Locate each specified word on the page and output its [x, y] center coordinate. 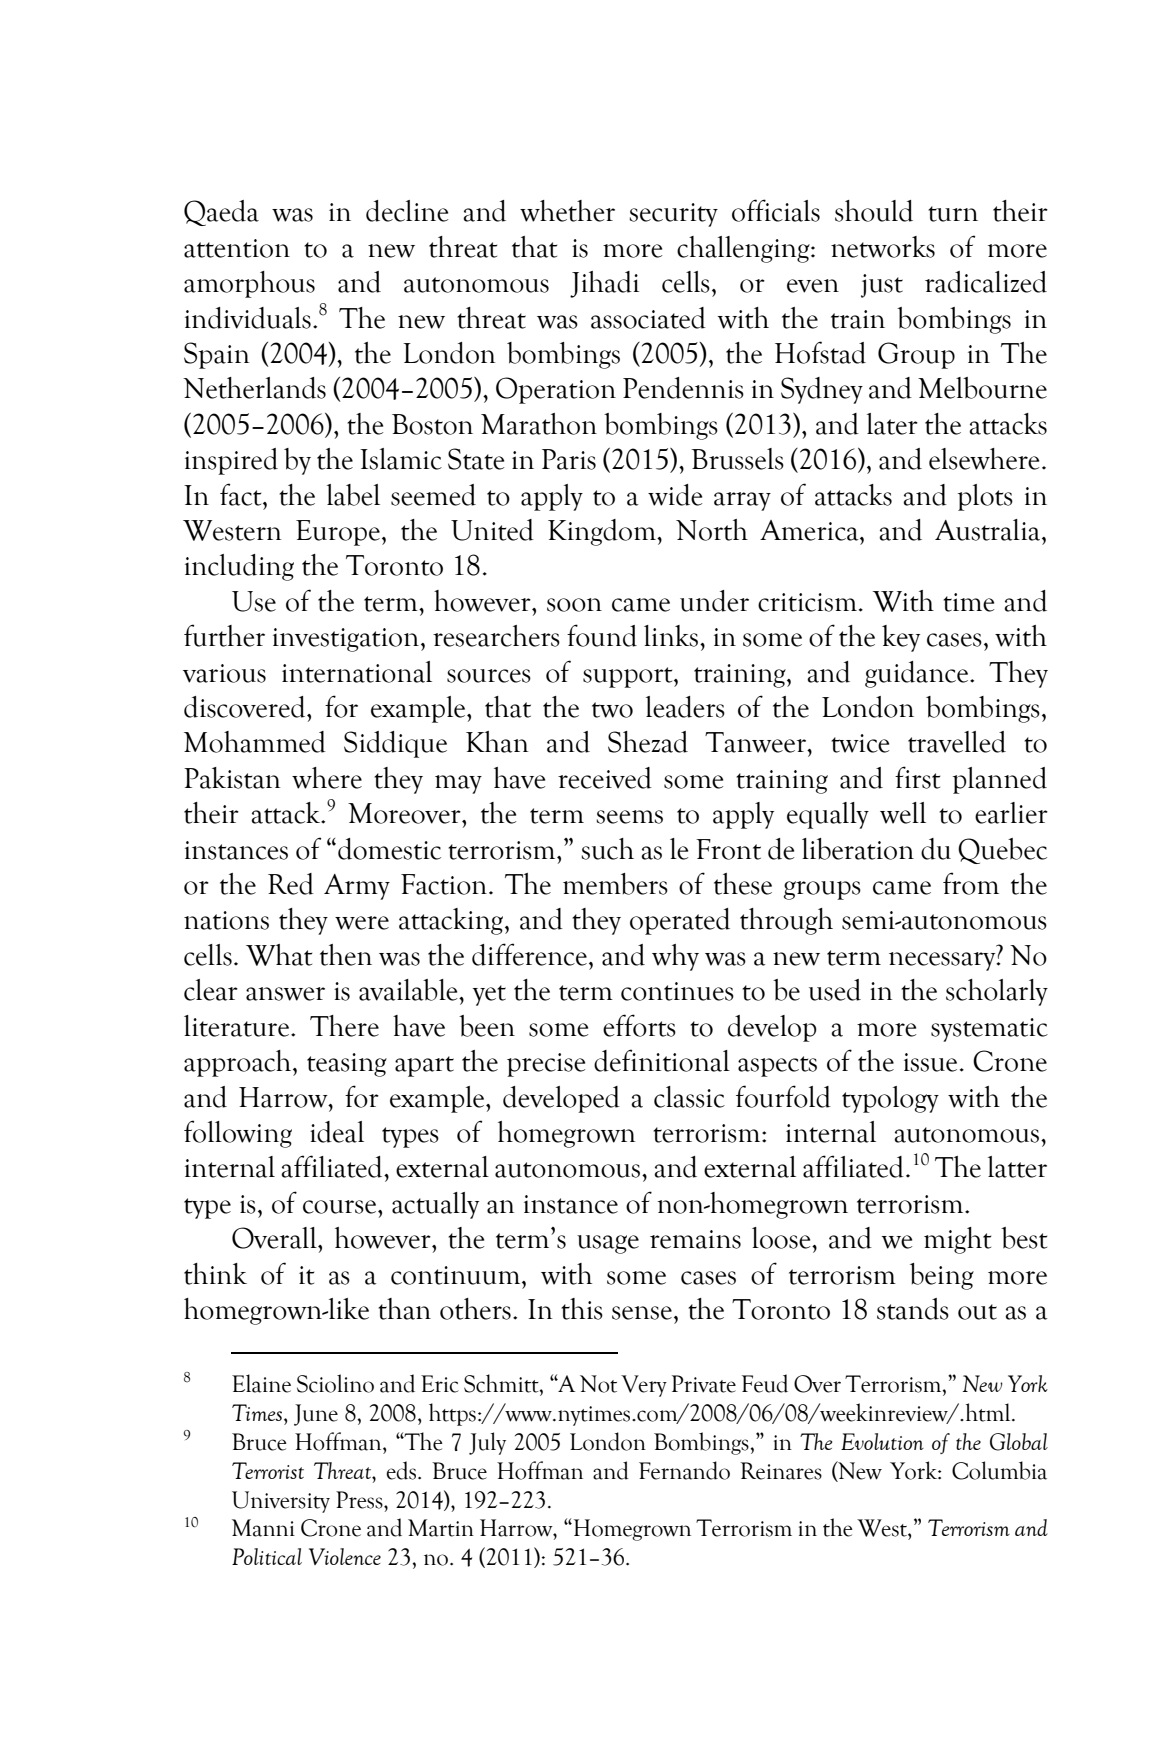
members [615, 884]
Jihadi [604, 284]
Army [357, 887]
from [971, 883]
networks [883, 247]
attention [237, 248]
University [281, 1502]
